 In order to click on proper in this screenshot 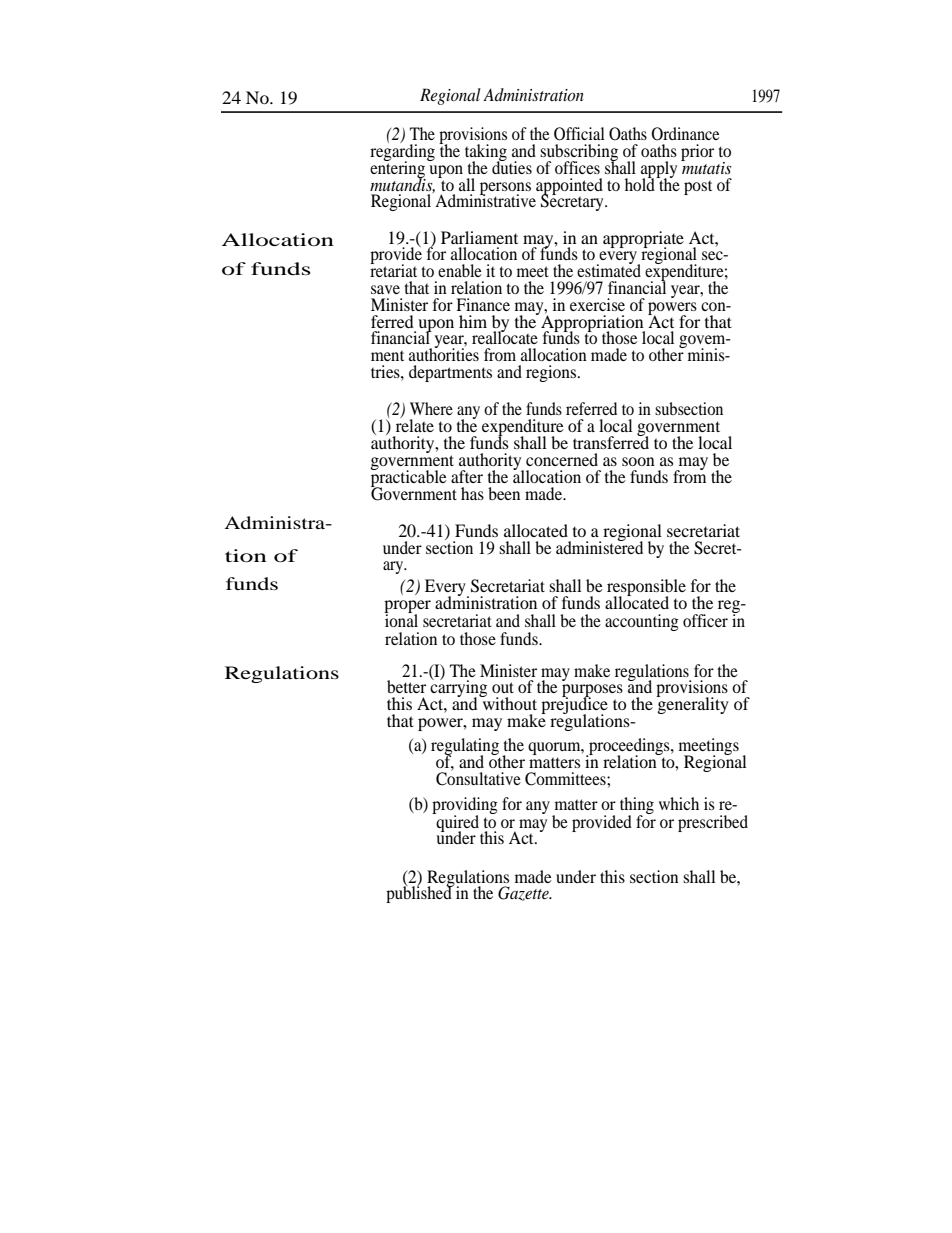, I will do `click(407, 608)`.
